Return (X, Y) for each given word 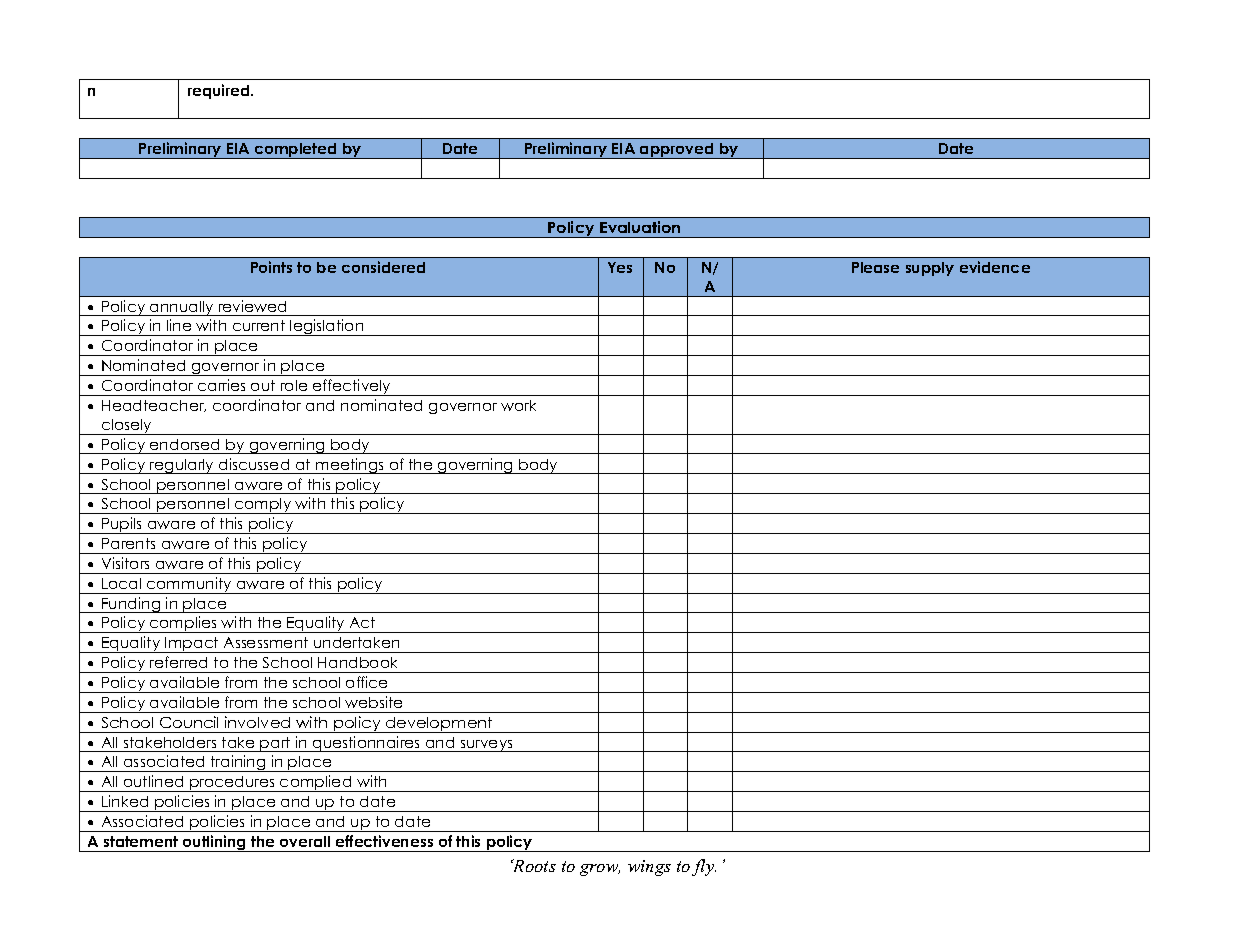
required (220, 91)
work (518, 405)
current (259, 325)
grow (600, 870)
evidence (995, 267)
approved (677, 151)
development (439, 725)
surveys (486, 746)
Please (875, 267)
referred (178, 662)
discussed (254, 464)
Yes (620, 267)
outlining (214, 843)
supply (930, 269)
